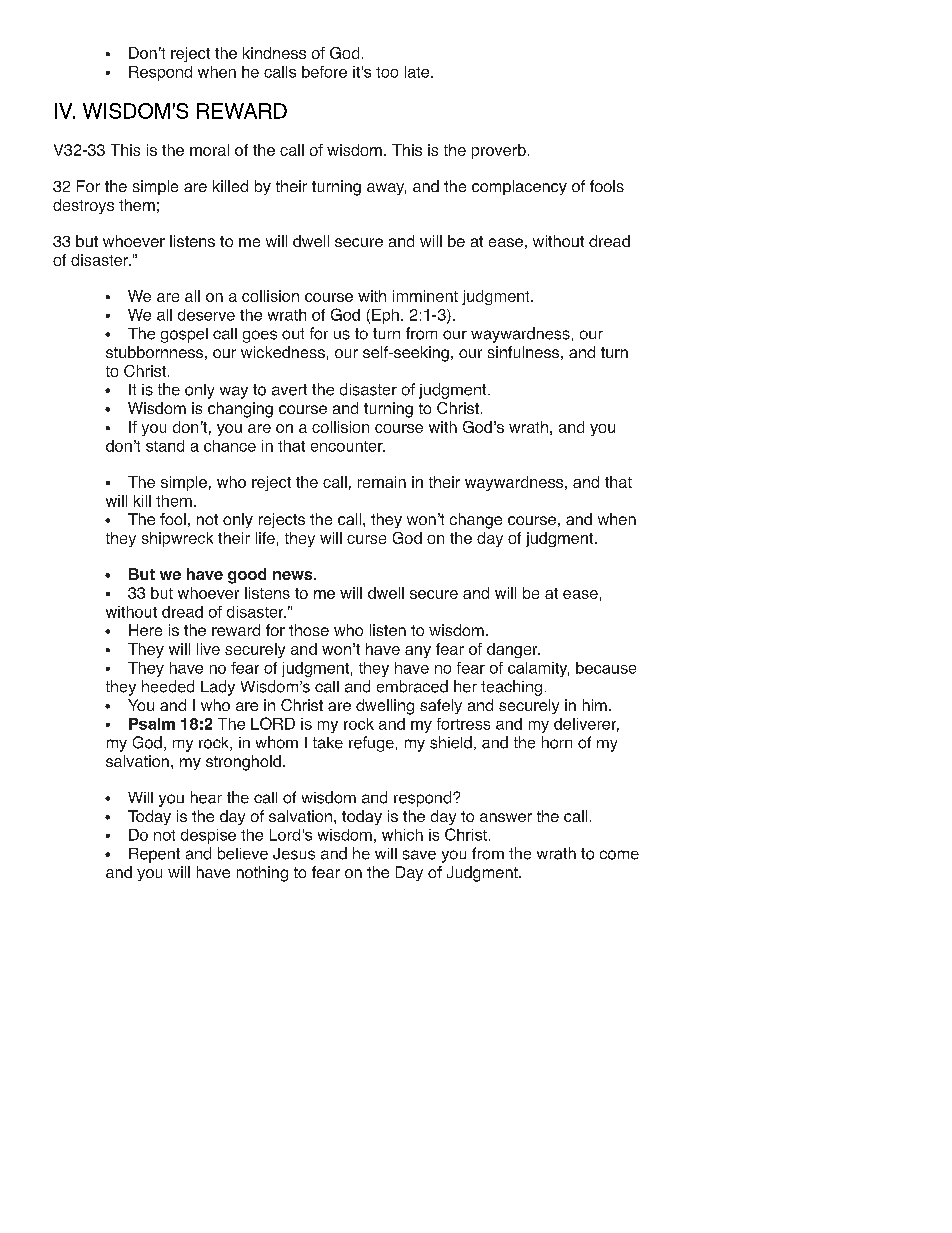 This screenshot has width=952, height=1233. What do you see at coordinates (385, 316) in the screenshot?
I see `Eph` at bounding box center [385, 316].
